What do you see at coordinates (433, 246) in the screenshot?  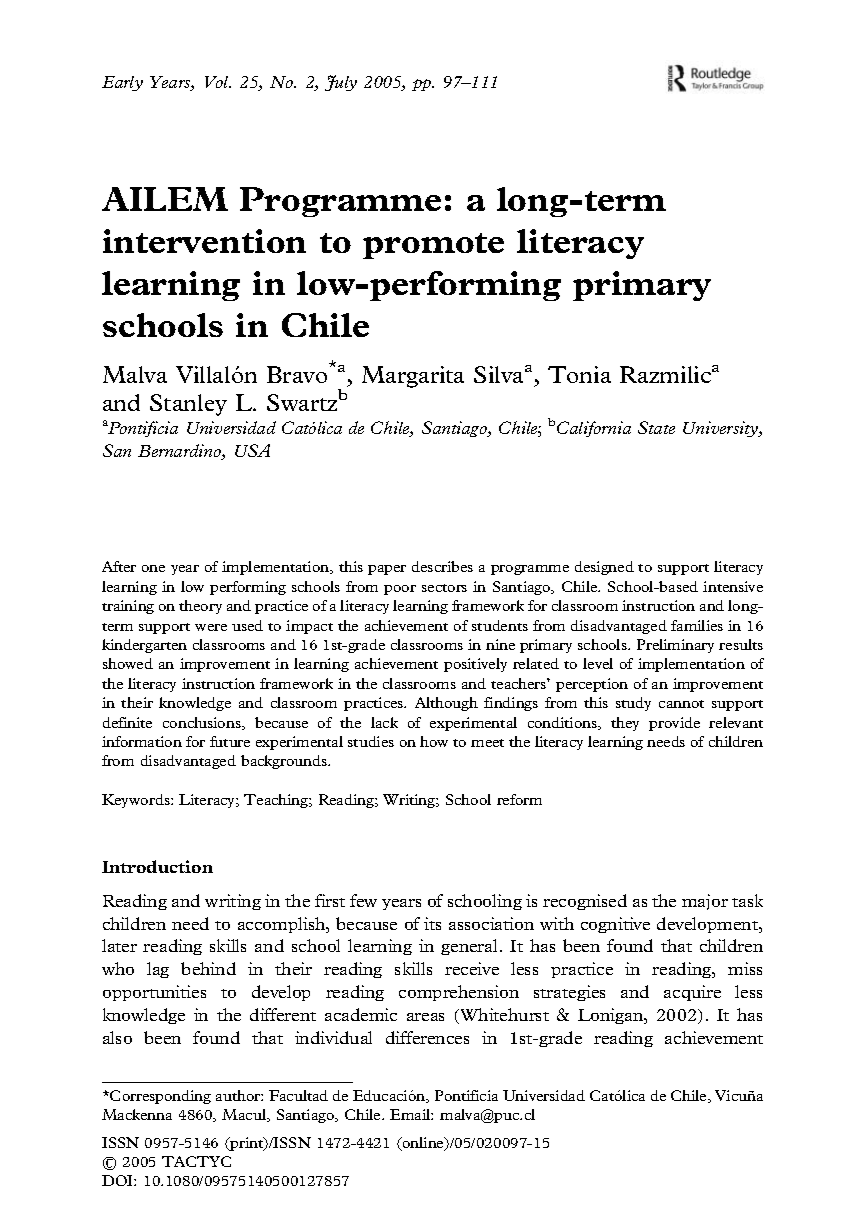 I see `promote` at bounding box center [433, 246].
